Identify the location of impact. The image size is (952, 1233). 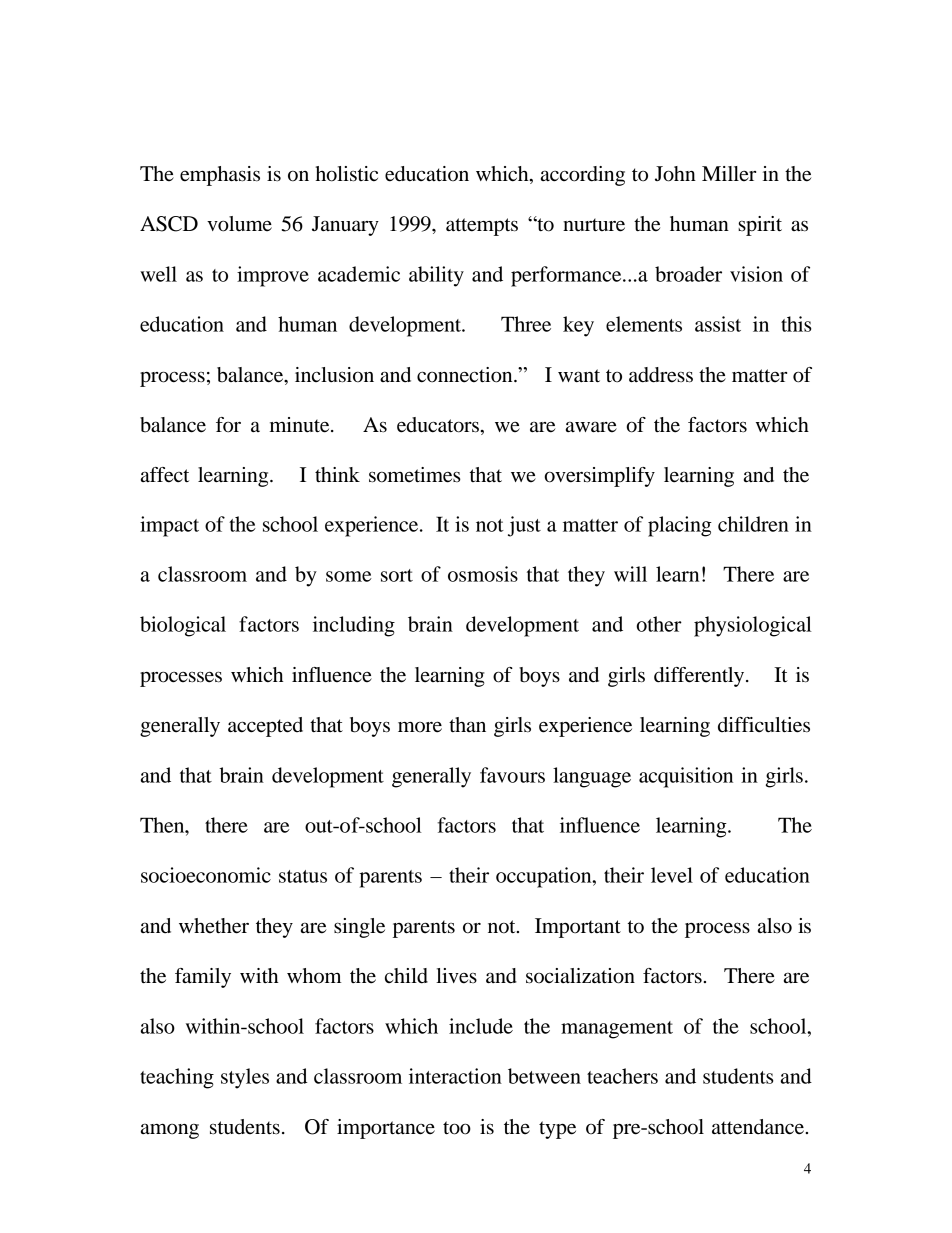
(169, 526).
